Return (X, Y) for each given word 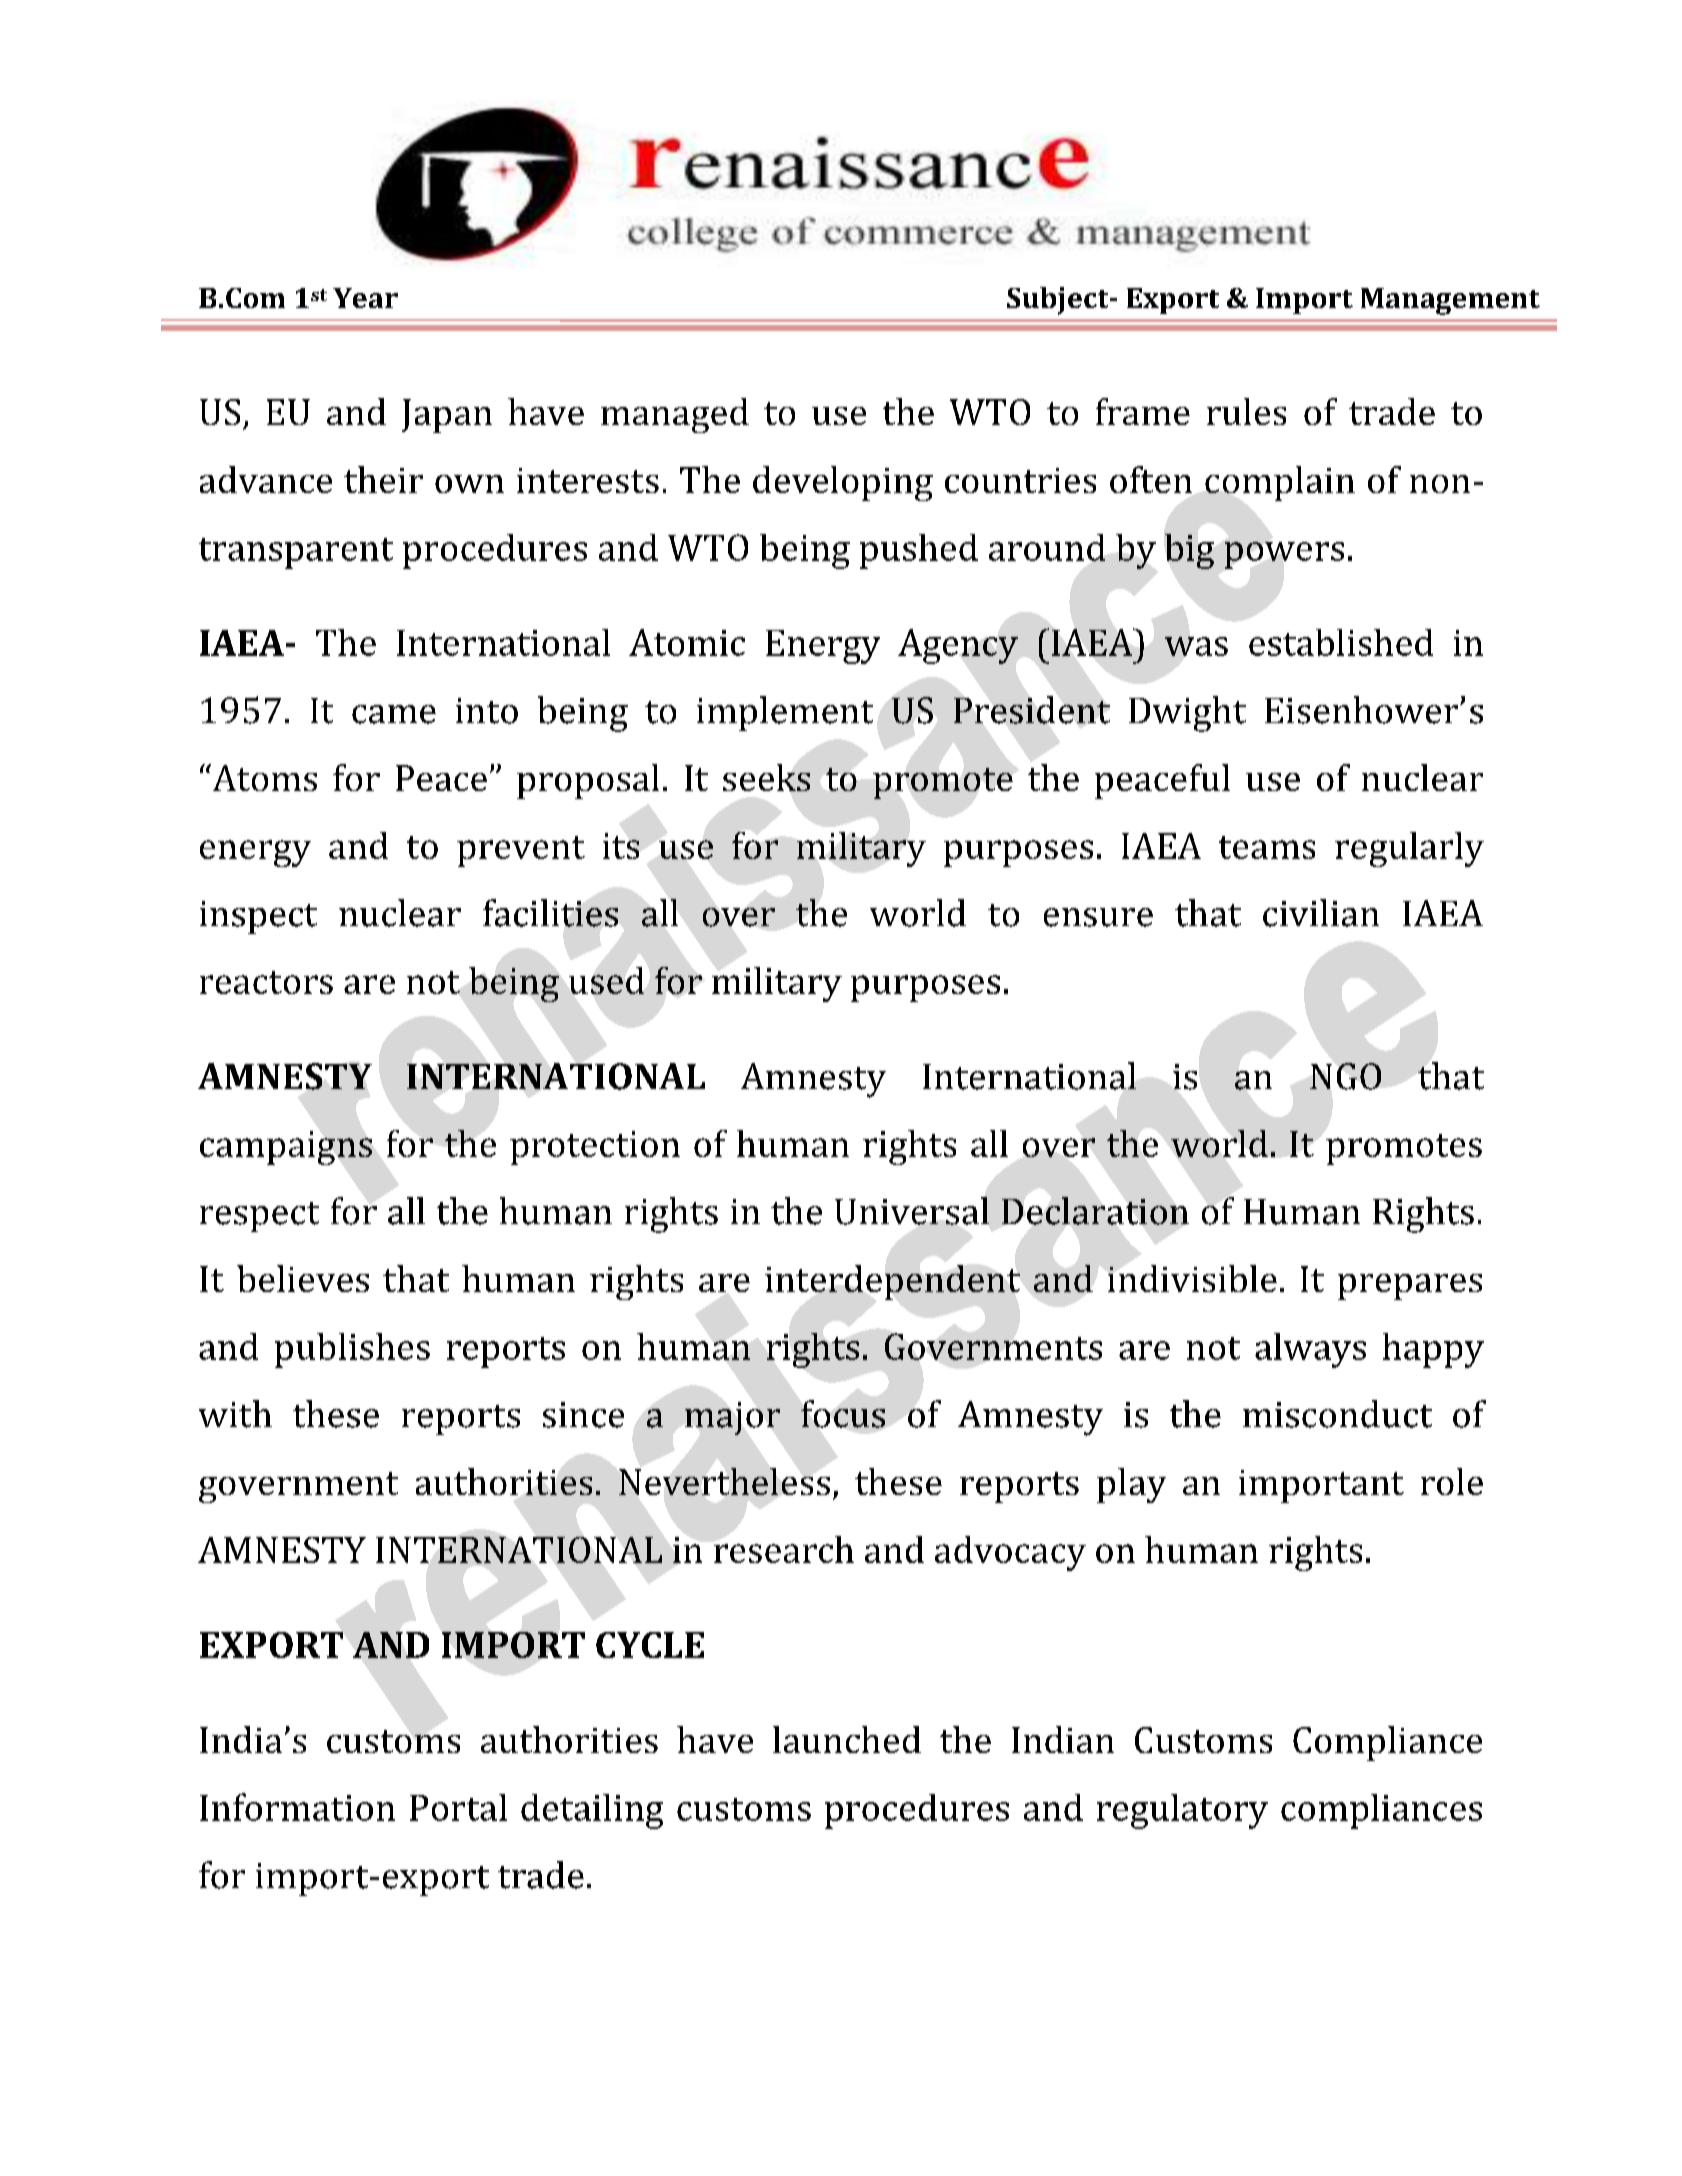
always (1310, 1350)
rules (1246, 411)
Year (365, 298)
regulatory (1182, 1811)
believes (303, 1278)
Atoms (263, 777)
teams (1267, 847)
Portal (458, 1807)
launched (847, 1739)
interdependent (892, 1282)
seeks (766, 777)
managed (675, 415)
